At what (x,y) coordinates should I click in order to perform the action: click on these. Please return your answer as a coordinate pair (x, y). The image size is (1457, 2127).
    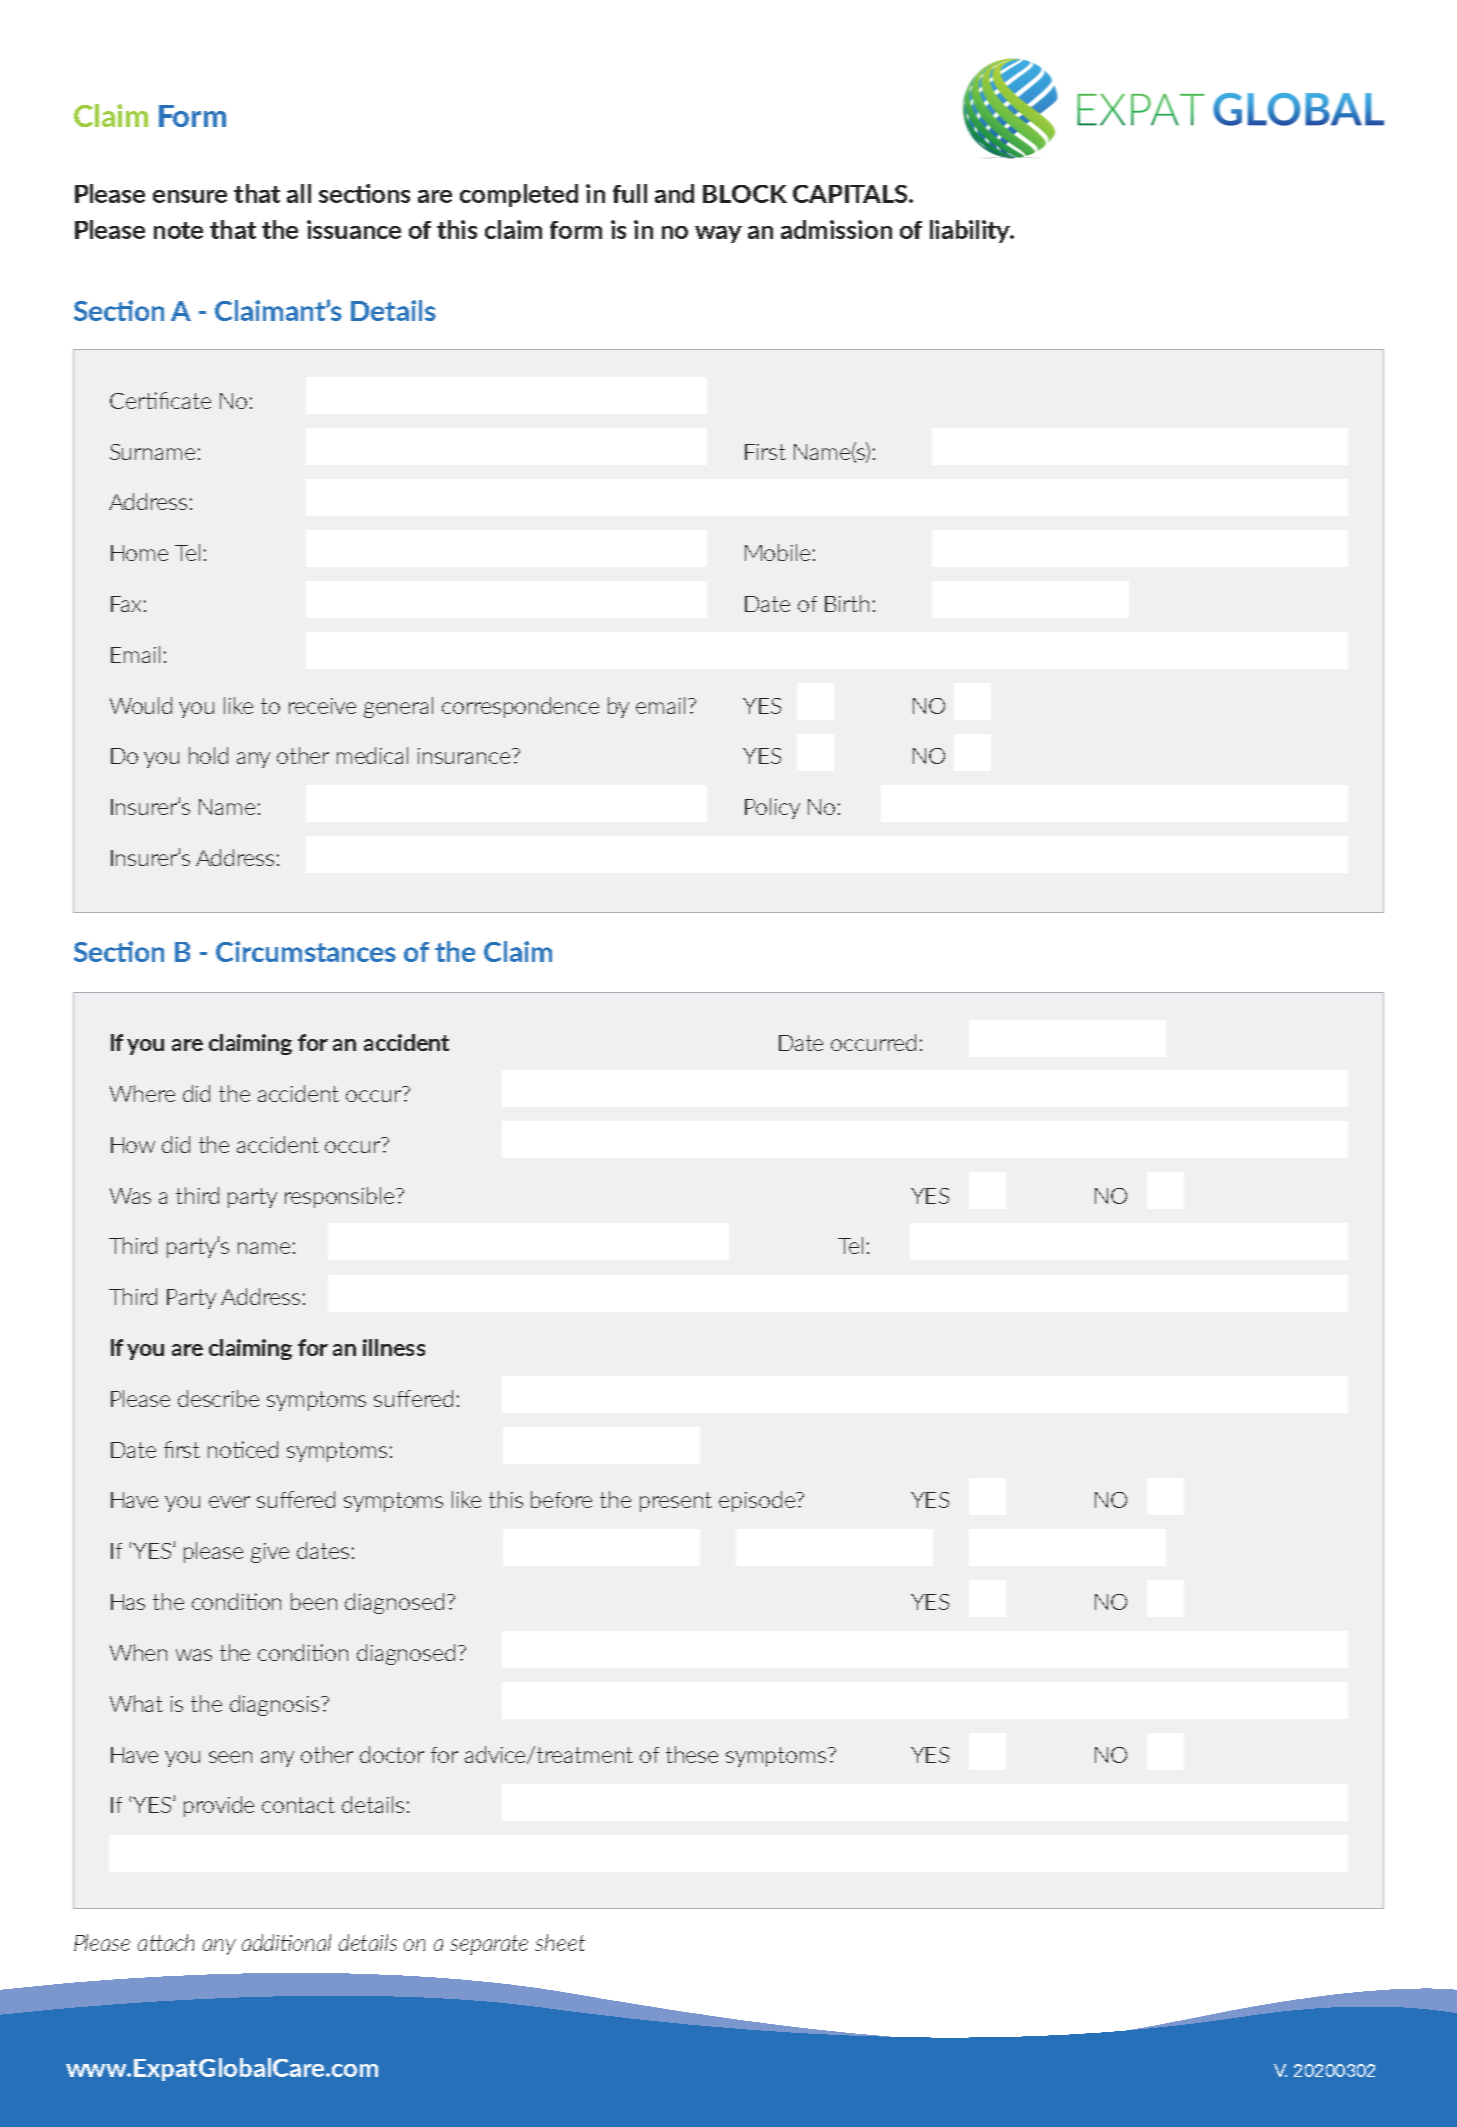
    Looking at the image, I should click on (692, 1754).
